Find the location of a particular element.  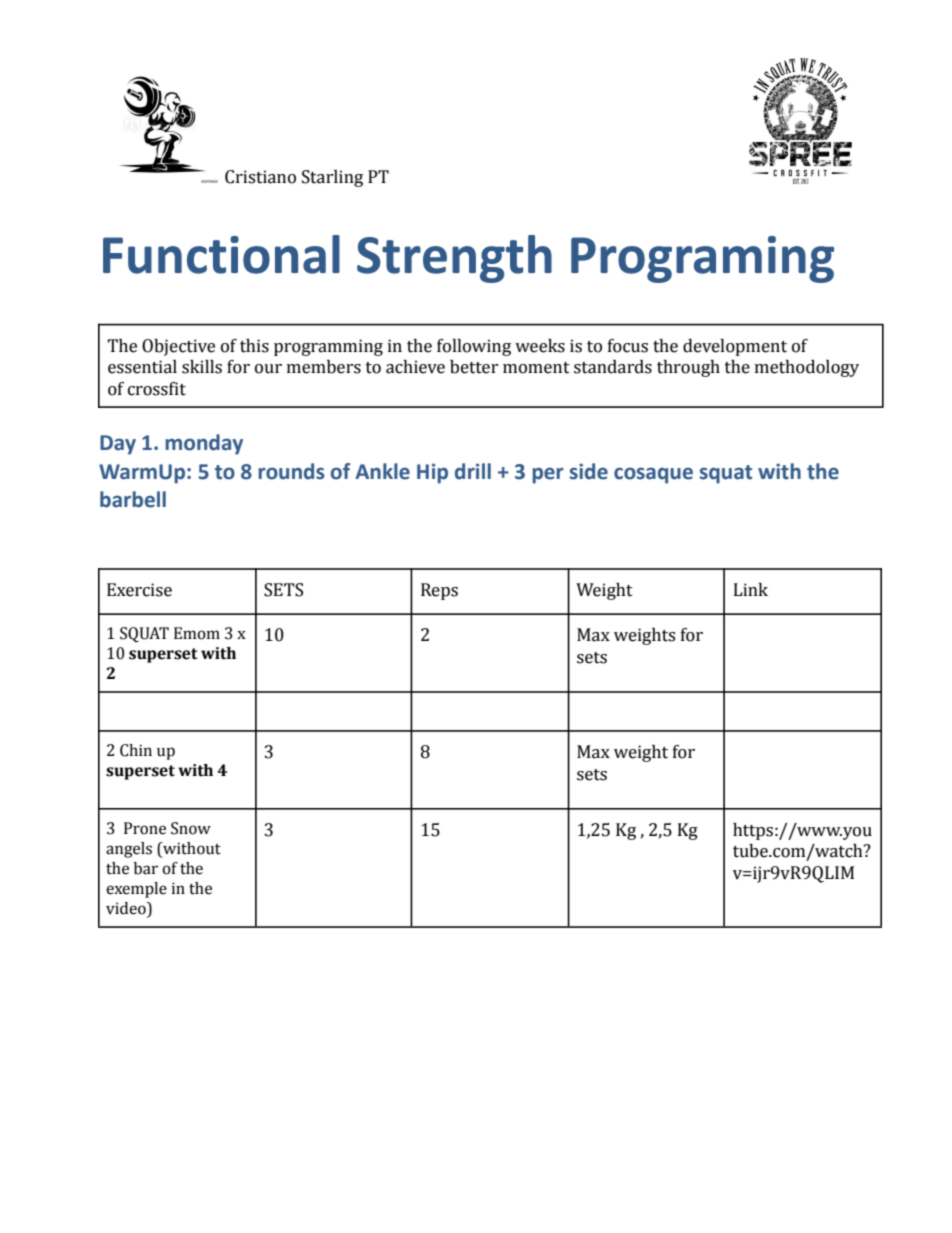

skills is located at coordinates (202, 367).
